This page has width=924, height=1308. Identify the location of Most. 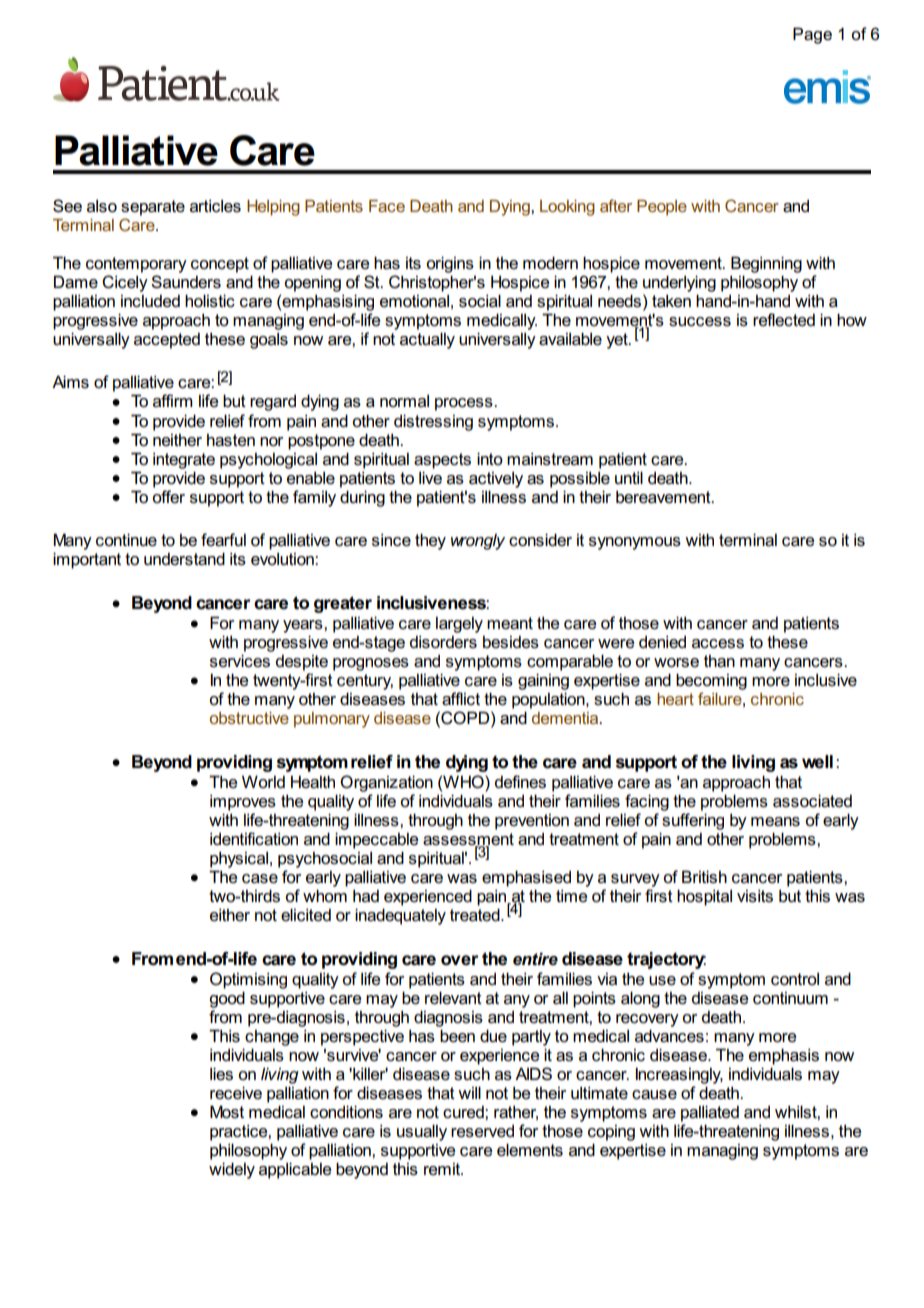
(227, 1111).
